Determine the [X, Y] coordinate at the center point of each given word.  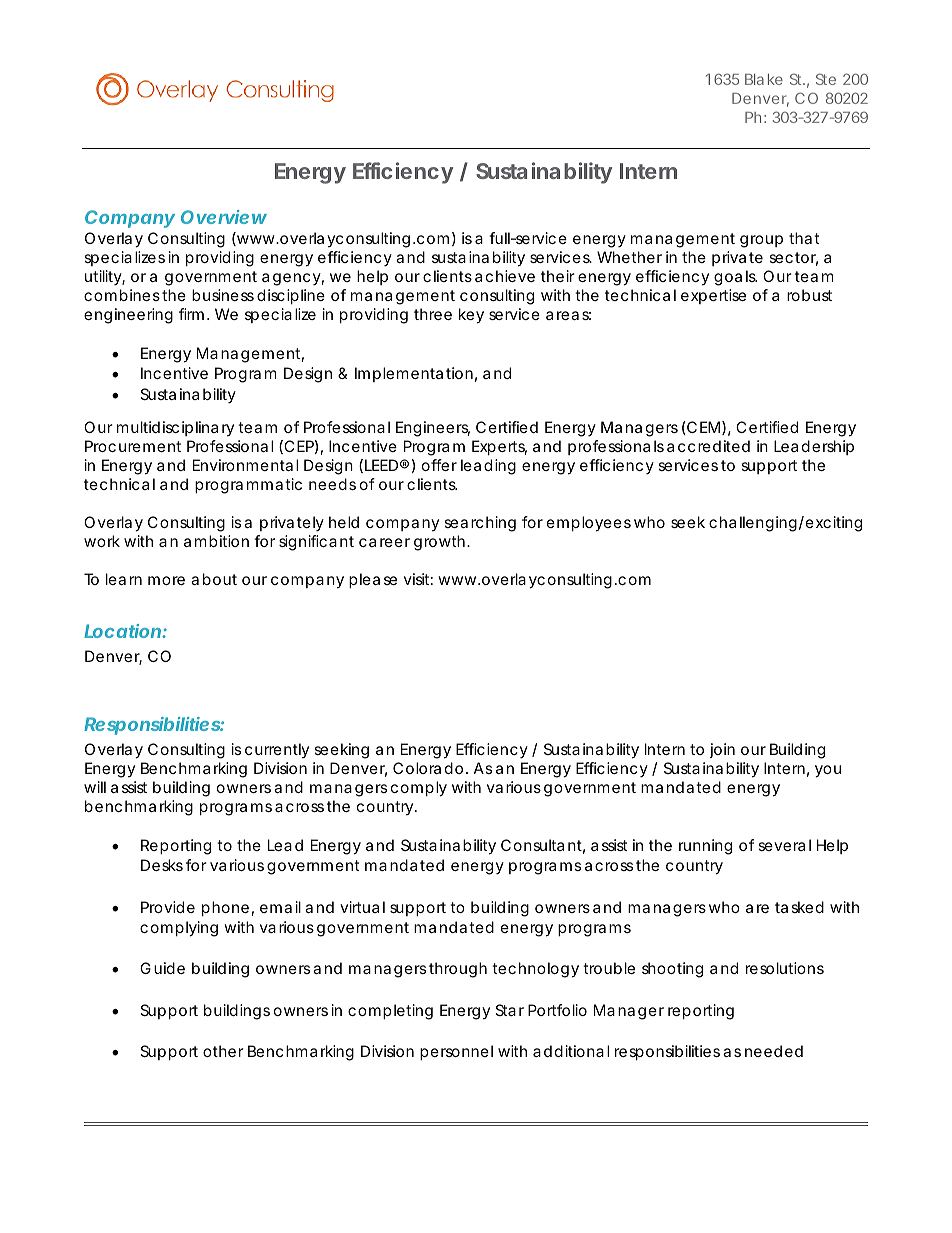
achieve [505, 276]
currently [277, 750]
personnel [456, 1052]
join [722, 750]
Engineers [433, 429]
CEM [702, 427]
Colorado [428, 768]
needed [774, 1051]
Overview [224, 217]
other [223, 1051]
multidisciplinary [175, 428]
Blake [764, 79]
